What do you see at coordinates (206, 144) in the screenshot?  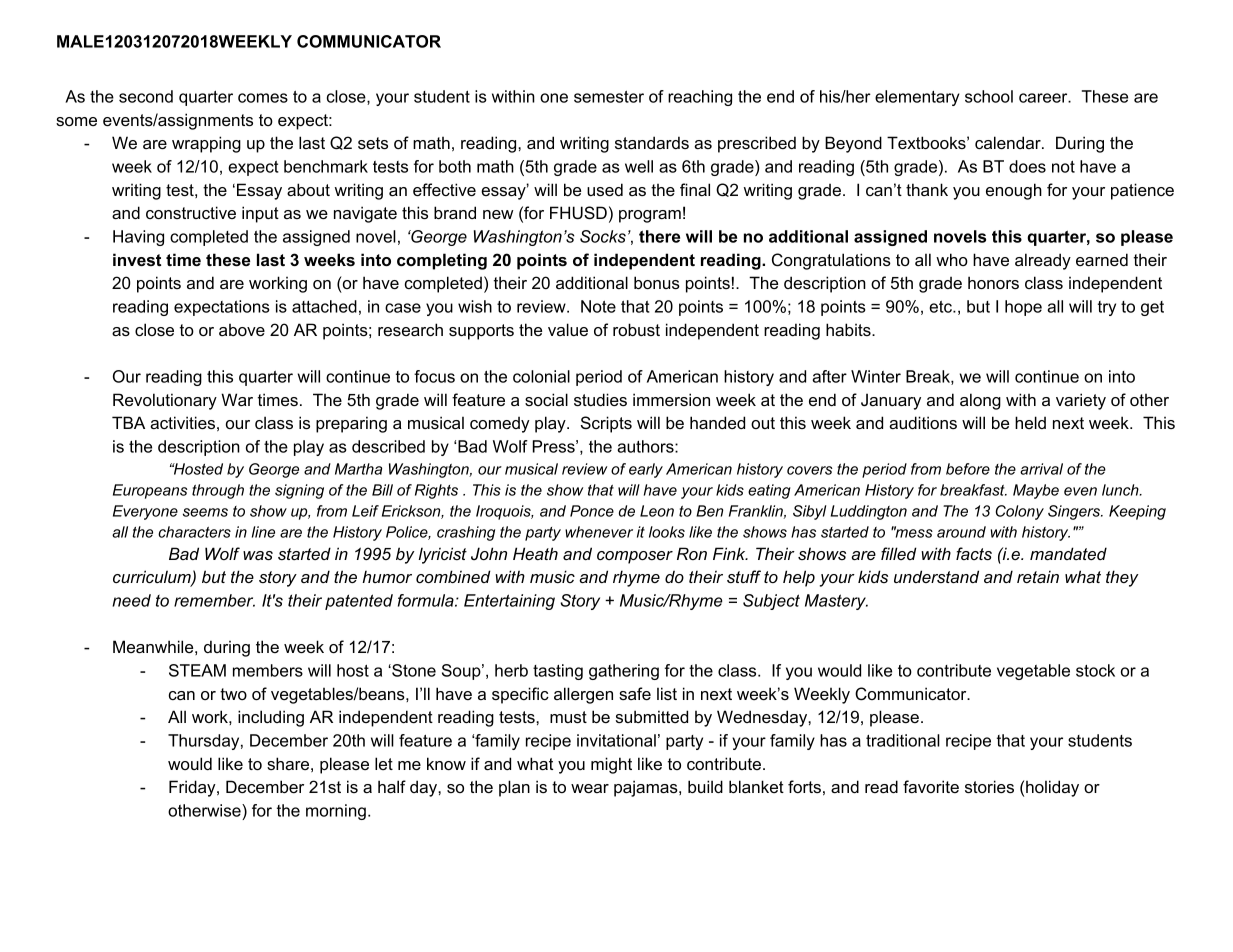 I see `wrapping` at bounding box center [206, 144].
